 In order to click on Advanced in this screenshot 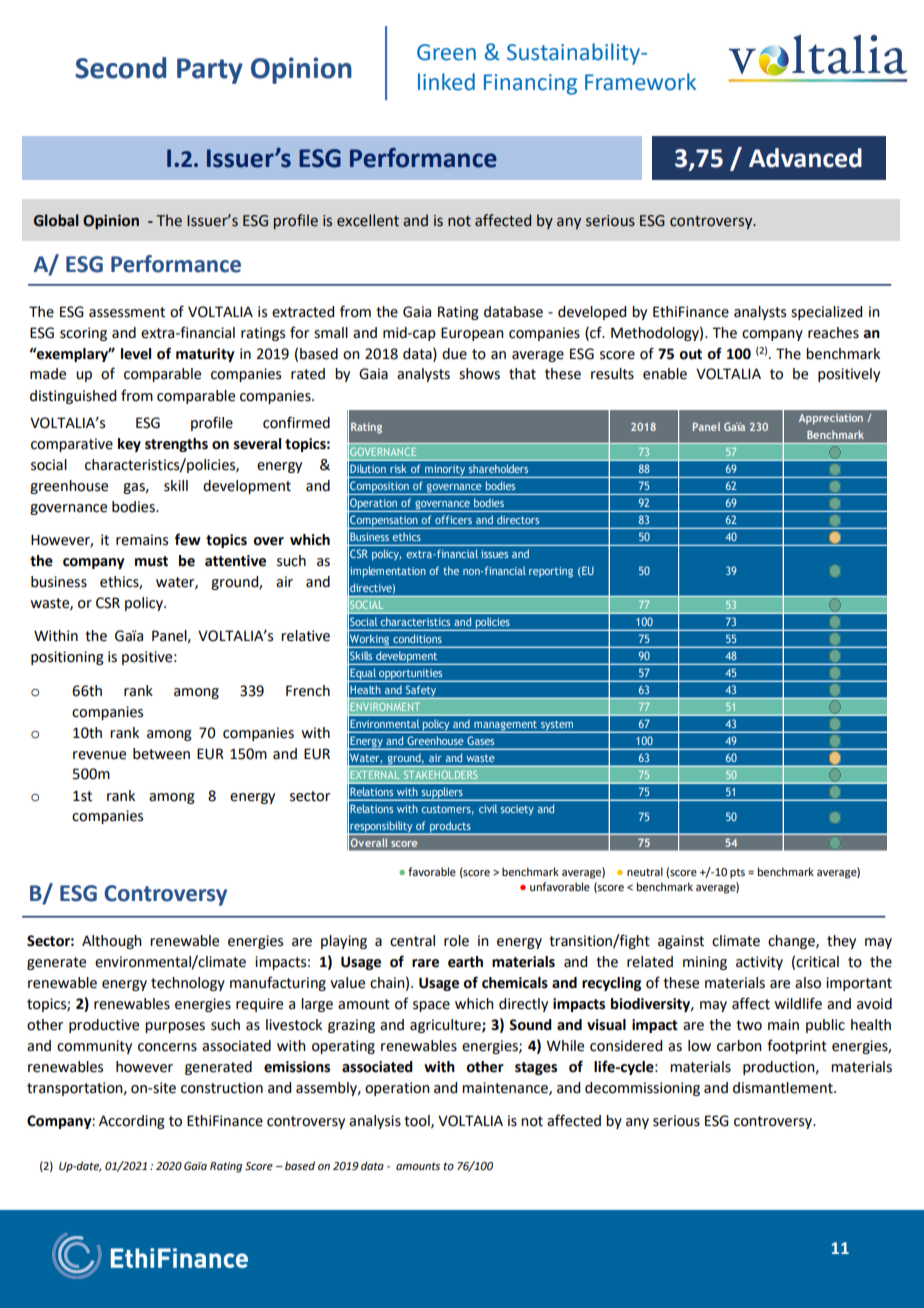, I will do `click(805, 158)`.
